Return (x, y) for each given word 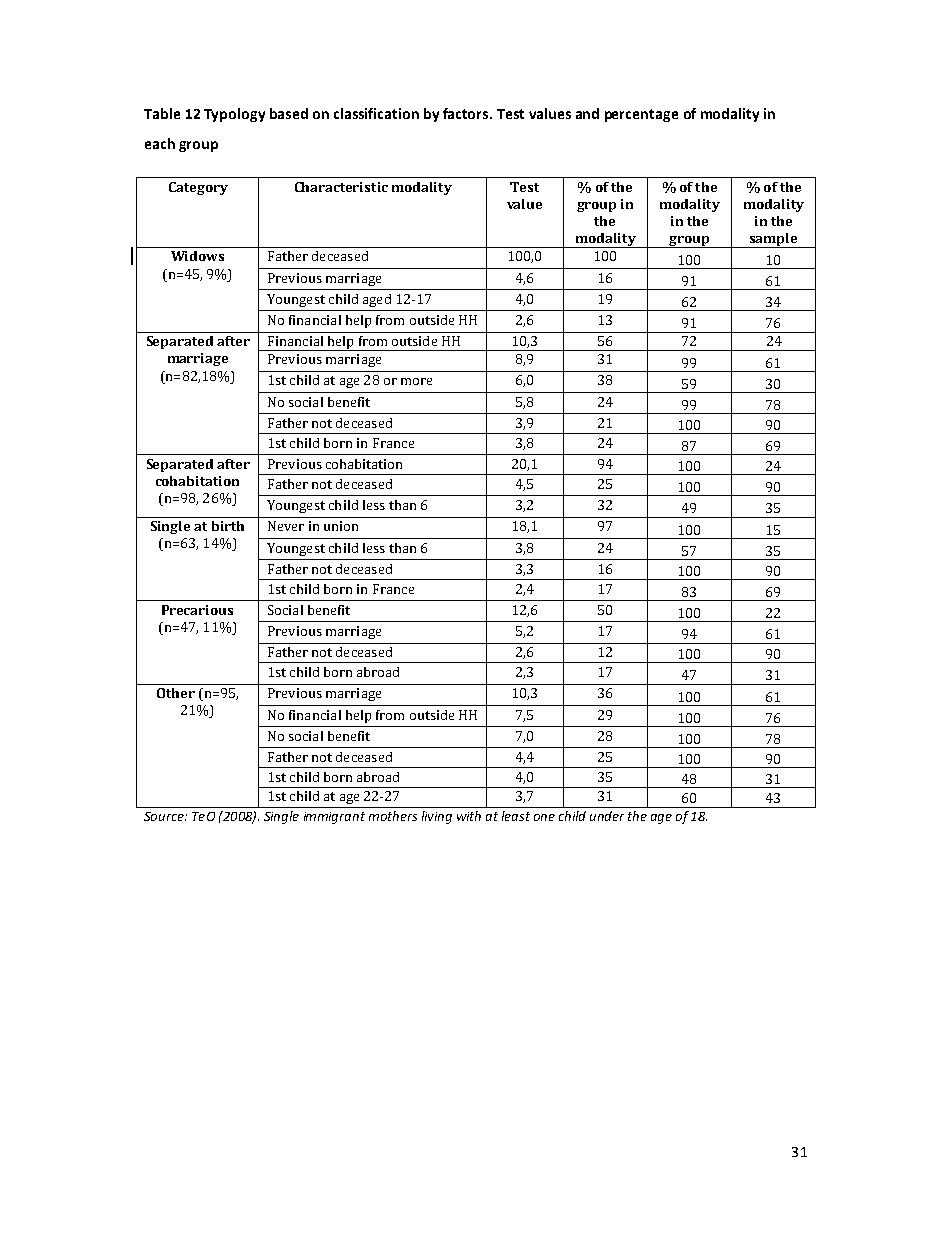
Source (165, 816)
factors (467, 113)
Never (286, 526)
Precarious (197, 610)
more (416, 381)
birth (228, 526)
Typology (234, 115)
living (437, 817)
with (469, 816)
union (341, 526)
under (607, 816)
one (544, 817)
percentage (641, 115)
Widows (197, 256)
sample (773, 240)
